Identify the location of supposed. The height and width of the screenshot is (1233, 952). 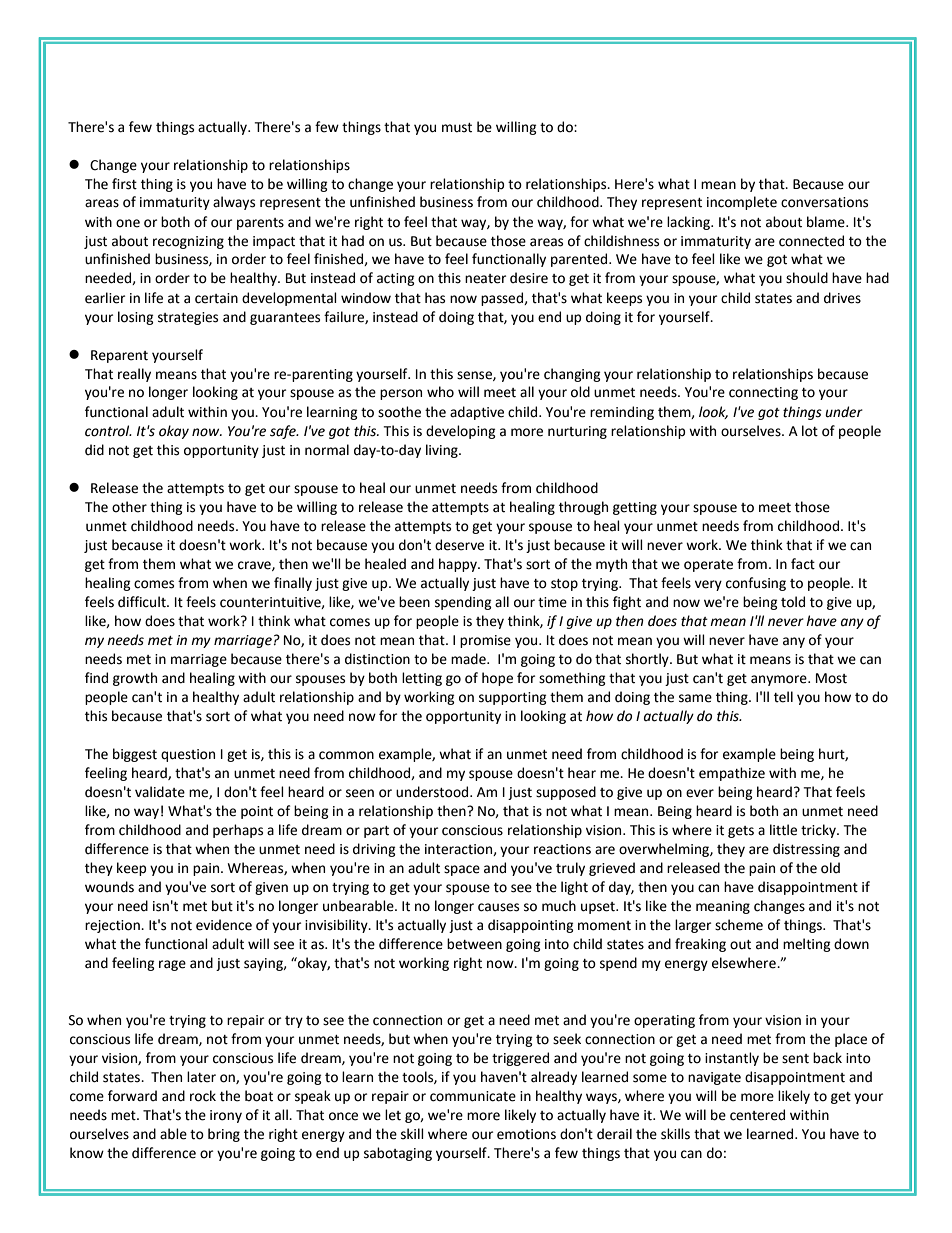
(566, 793).
